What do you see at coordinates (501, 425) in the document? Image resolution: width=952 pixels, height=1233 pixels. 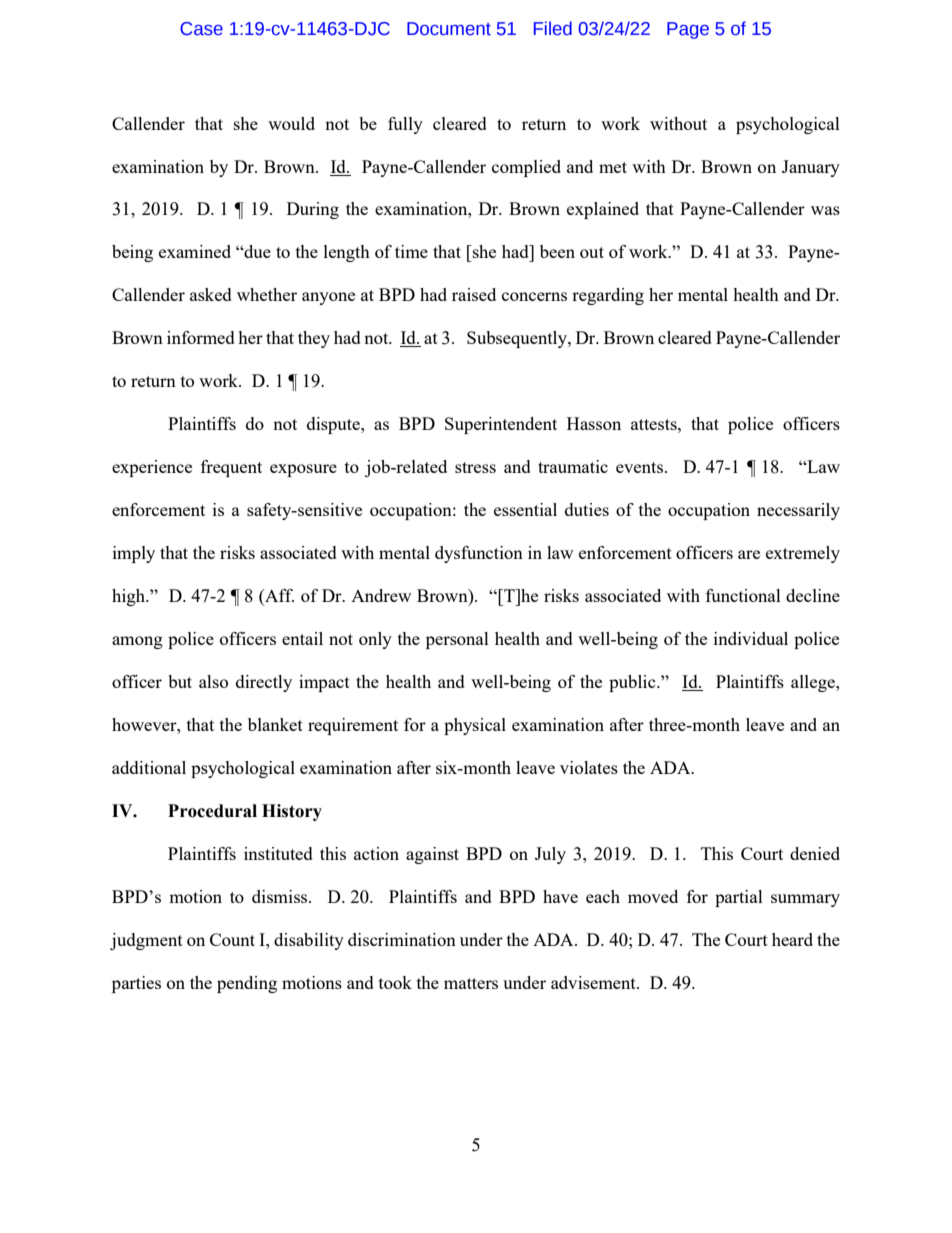 I see `Superintendent` at bounding box center [501, 425].
